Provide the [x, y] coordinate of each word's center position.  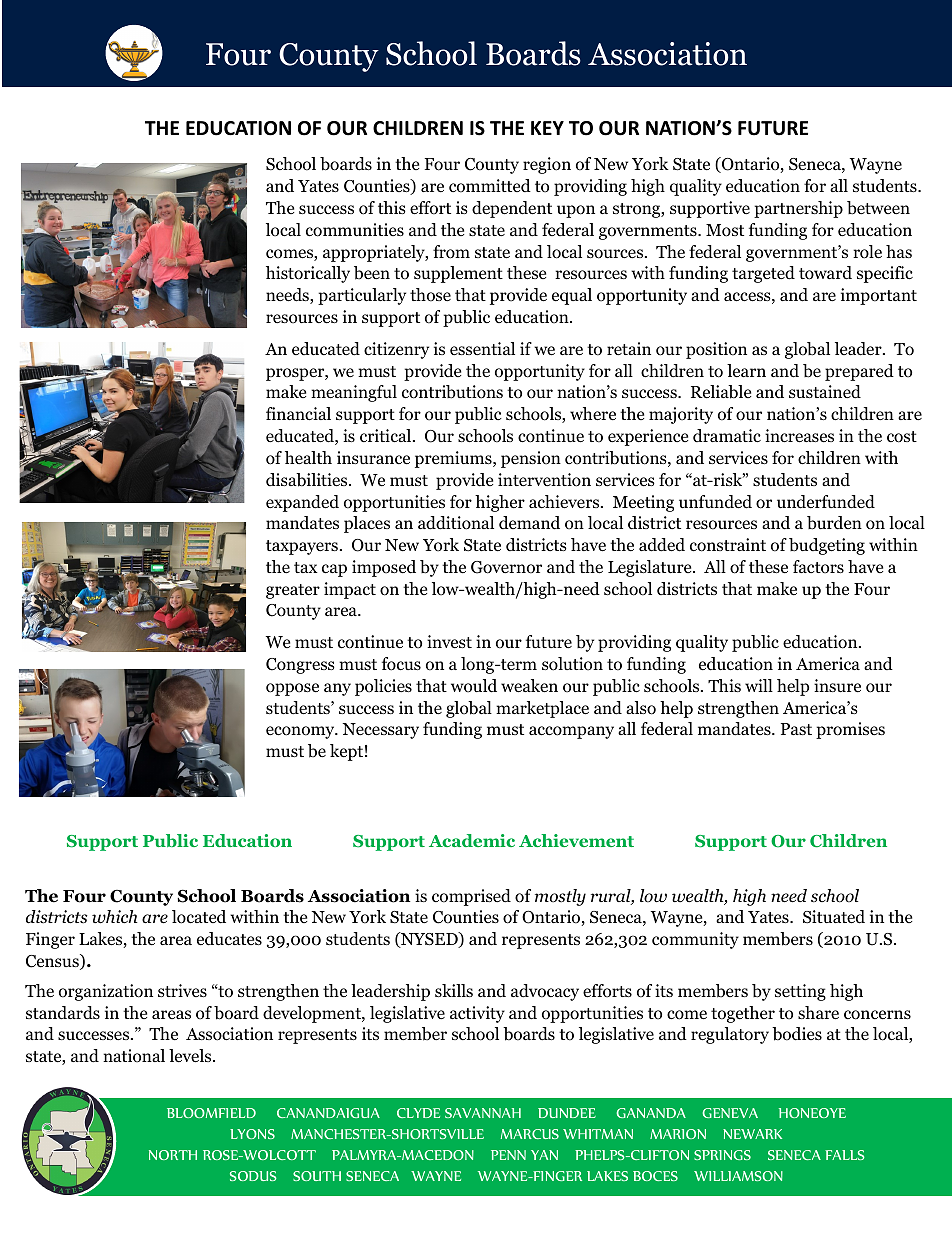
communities [355, 230]
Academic [472, 840]
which [115, 917]
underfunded [826, 502]
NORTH [173, 1155]
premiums [454, 459]
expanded [302, 503]
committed [490, 186]
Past [796, 729]
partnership [798, 209]
